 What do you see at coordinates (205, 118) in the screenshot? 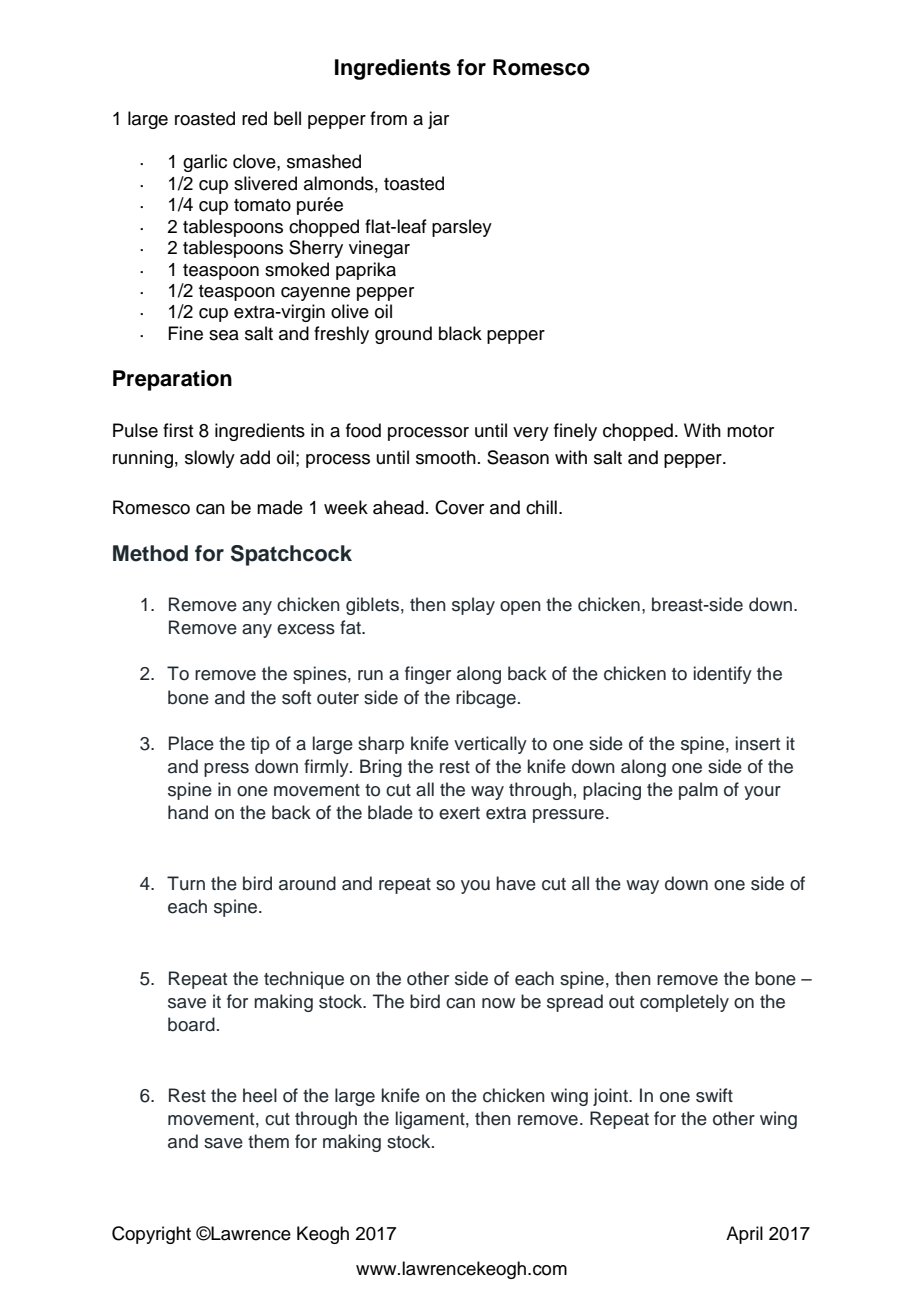
I see `roasted` at bounding box center [205, 118].
